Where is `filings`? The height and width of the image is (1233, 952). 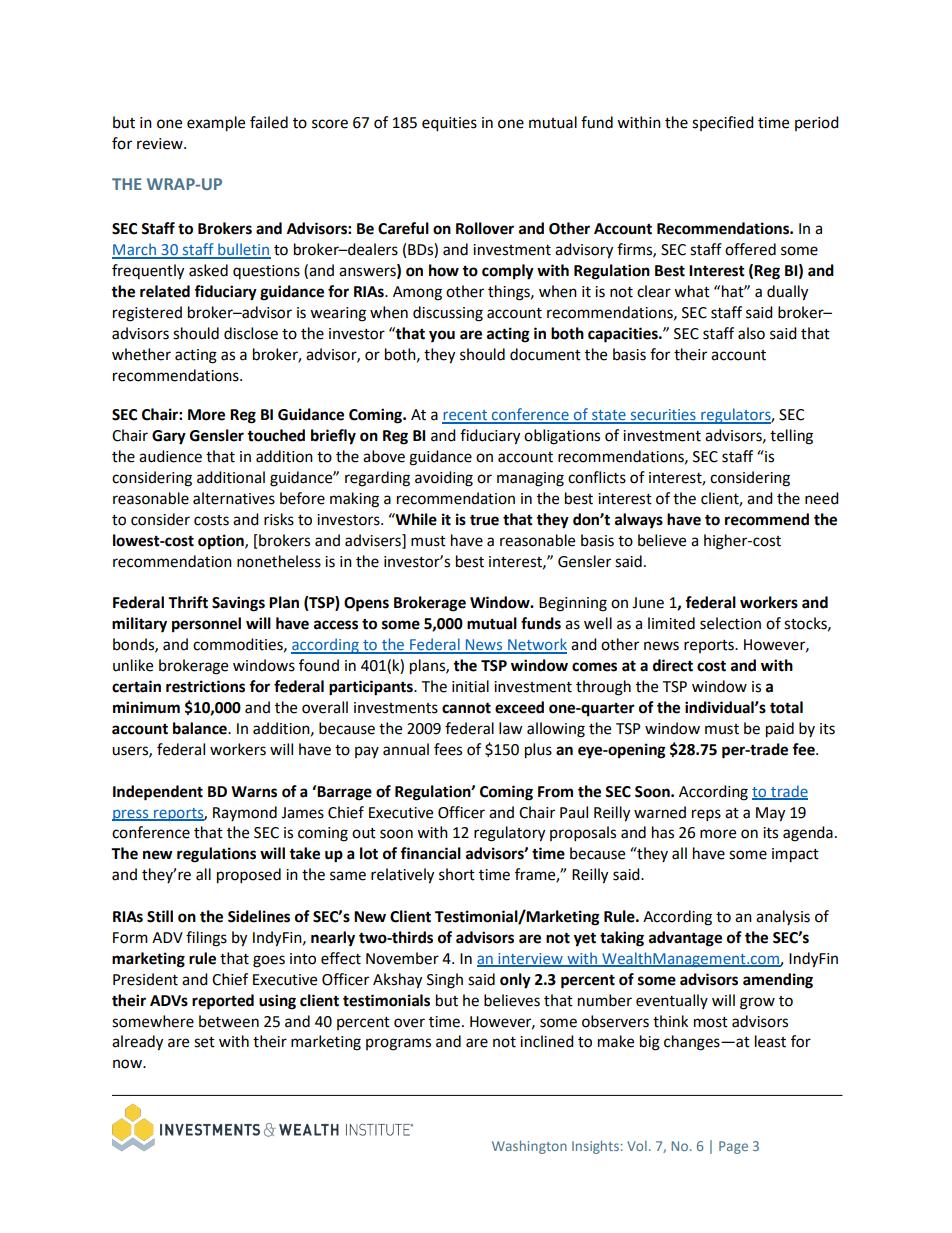 filings is located at coordinates (206, 939).
